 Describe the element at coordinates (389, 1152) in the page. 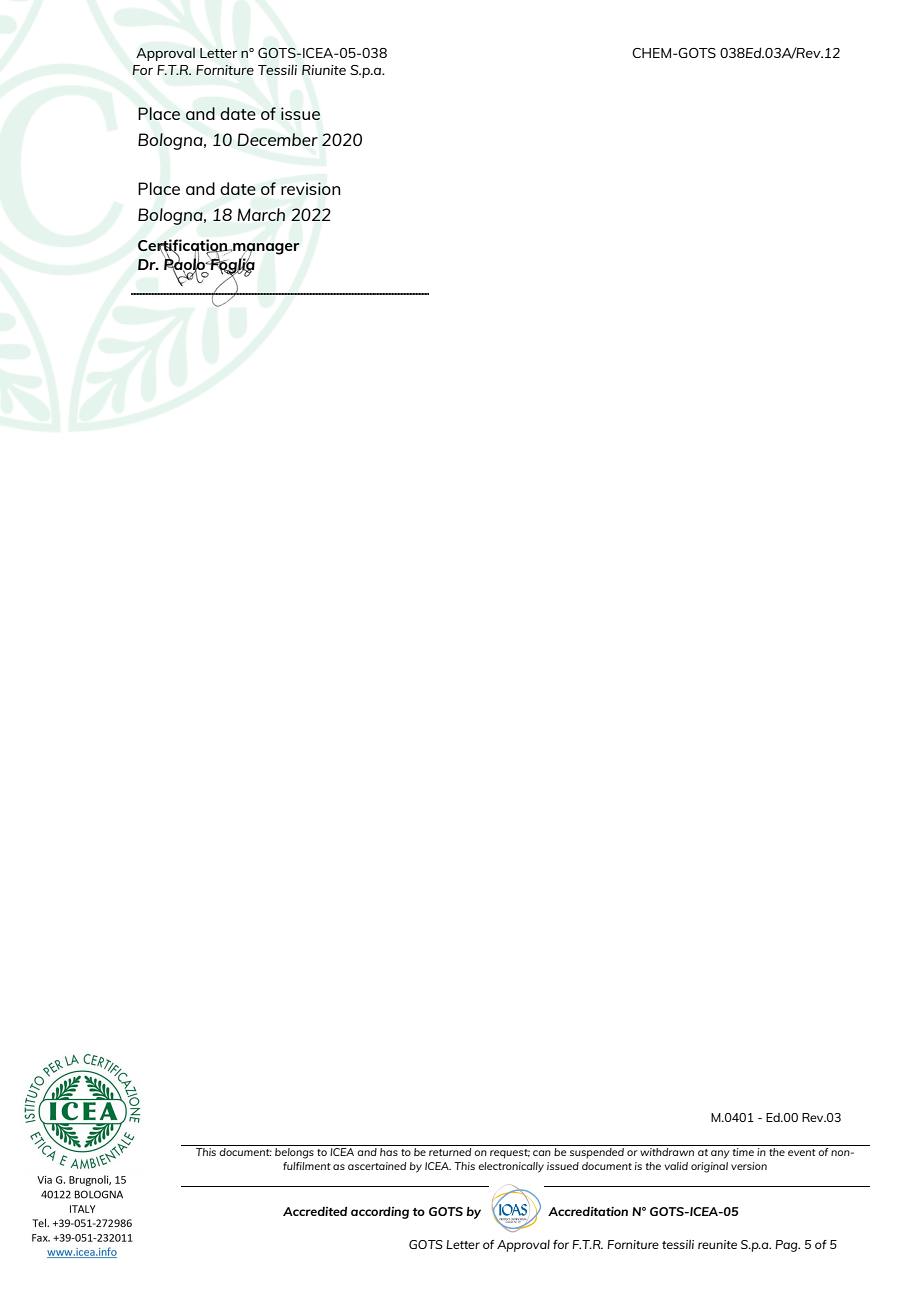

I see `has` at that location.
